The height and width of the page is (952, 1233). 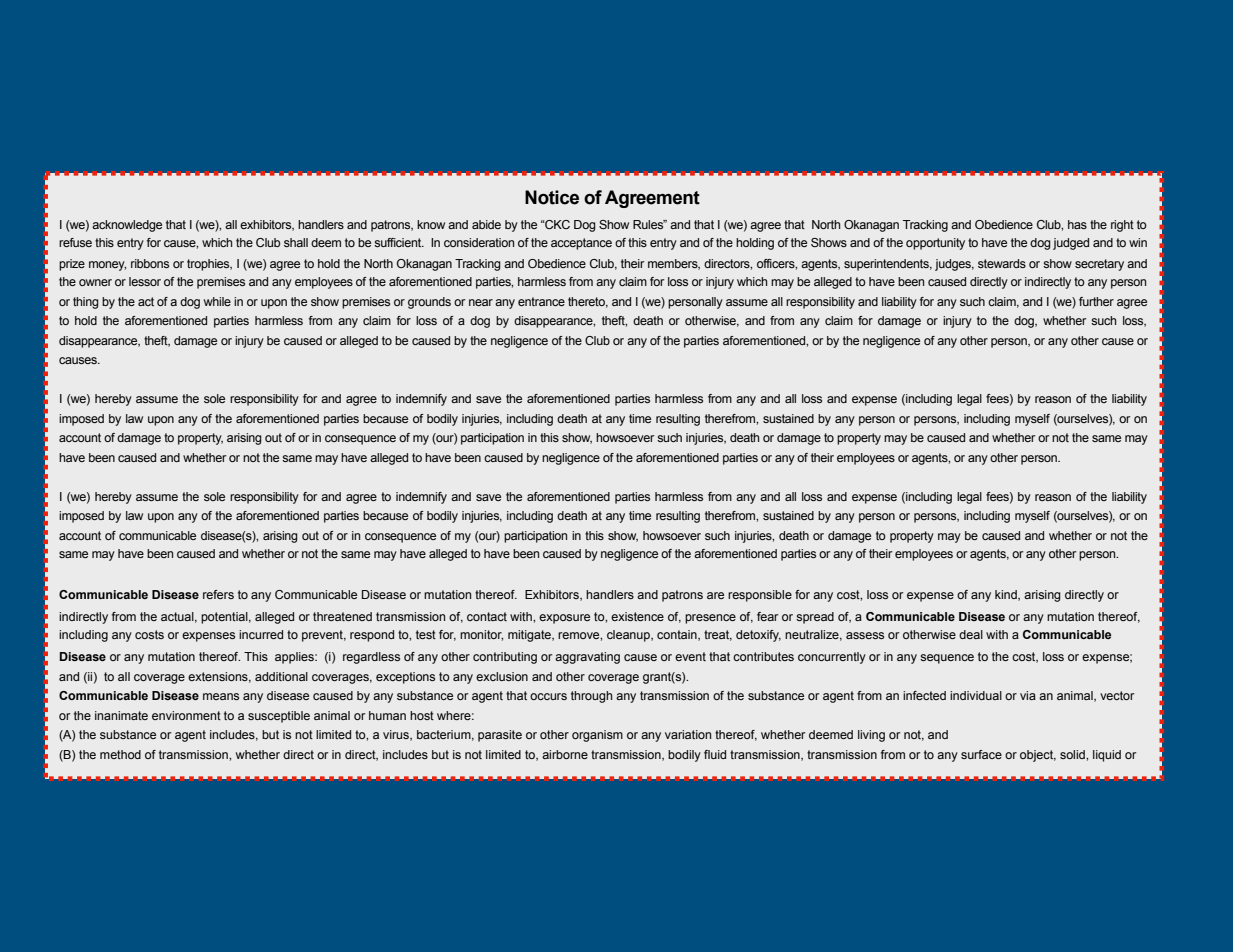 What do you see at coordinates (296, 242) in the page?
I see `shall` at bounding box center [296, 242].
